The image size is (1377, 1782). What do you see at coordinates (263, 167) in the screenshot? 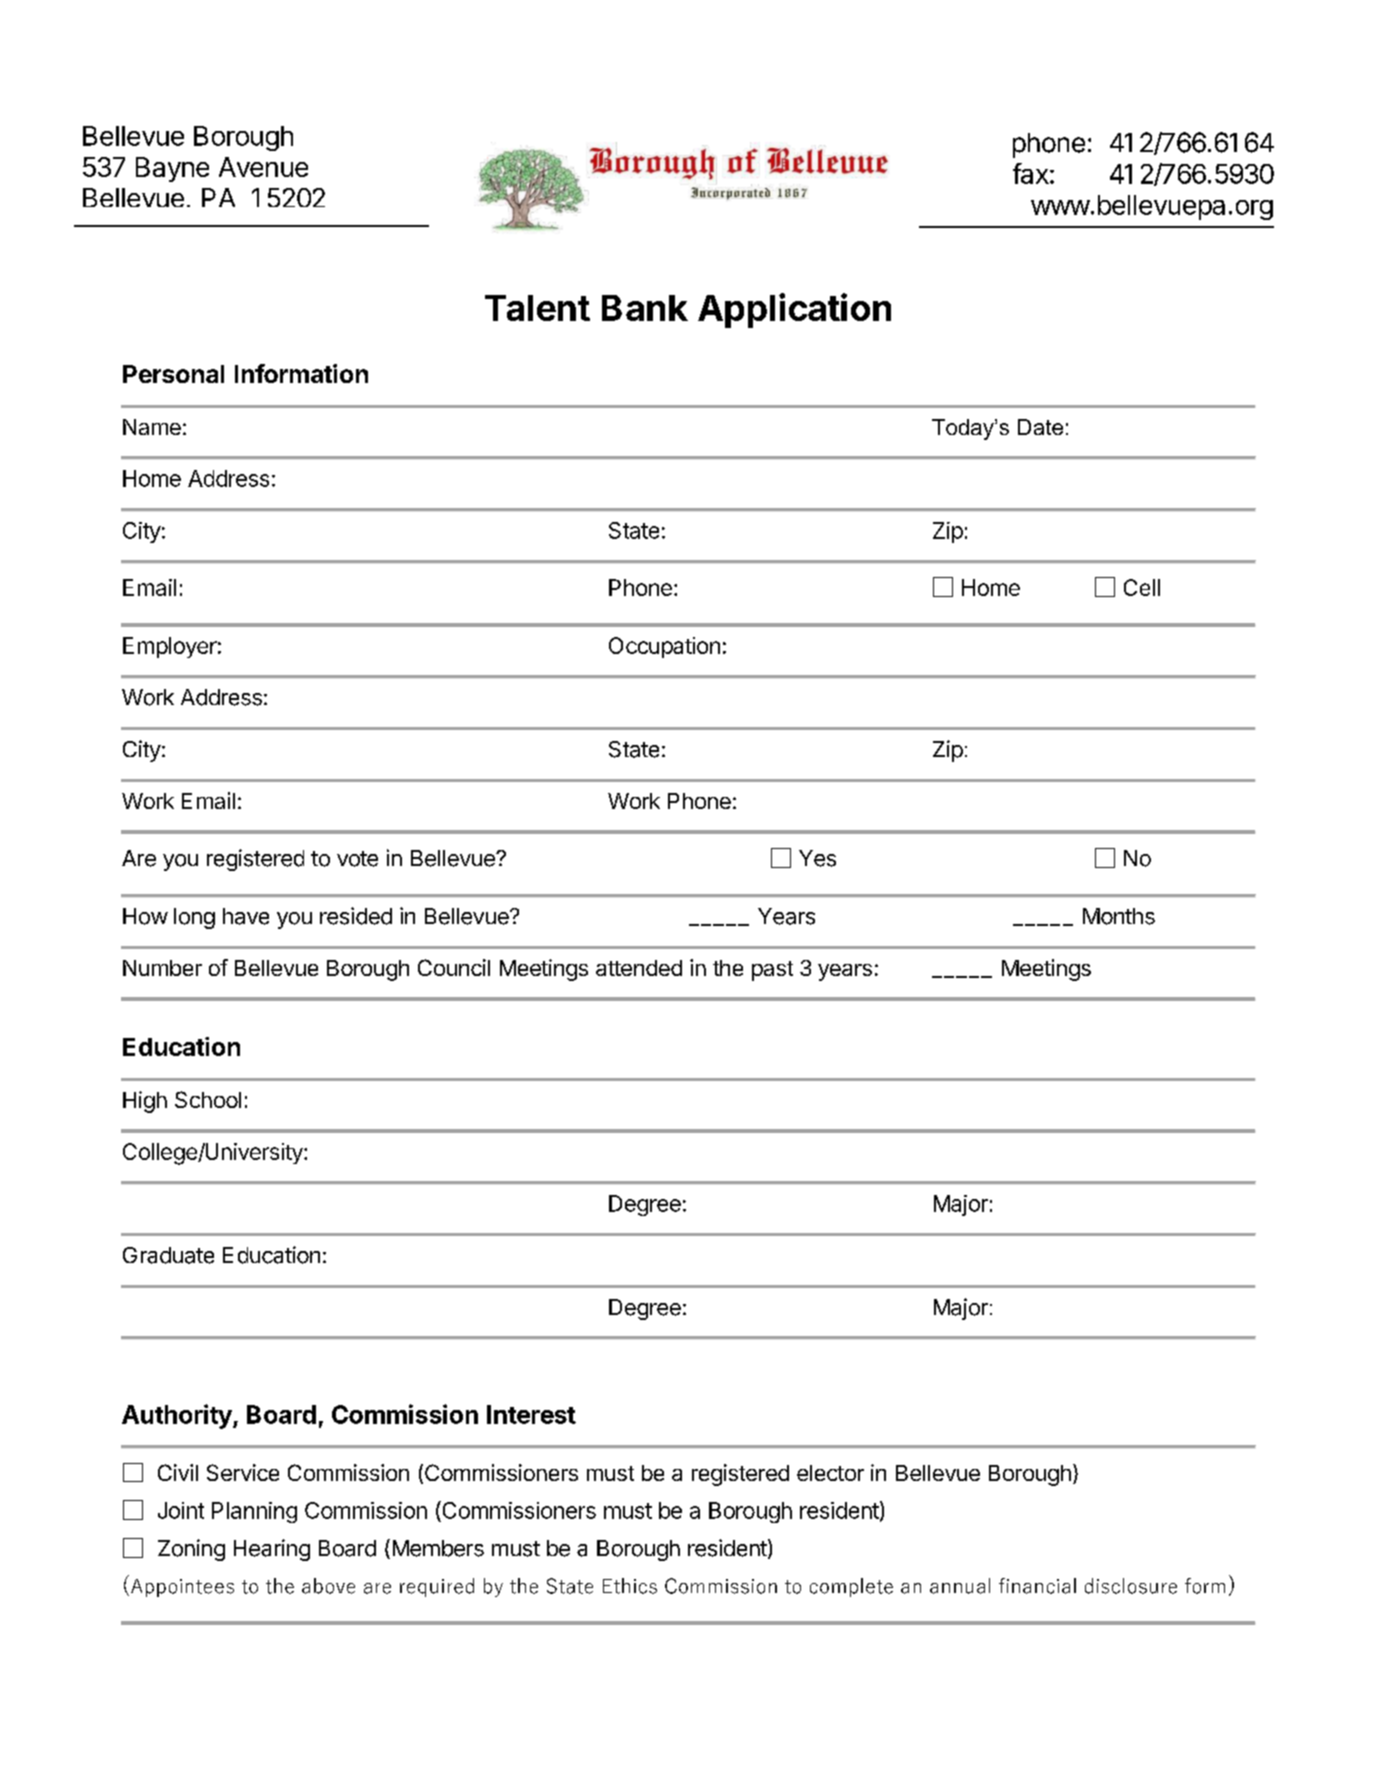
I see `Avenue` at bounding box center [263, 167].
